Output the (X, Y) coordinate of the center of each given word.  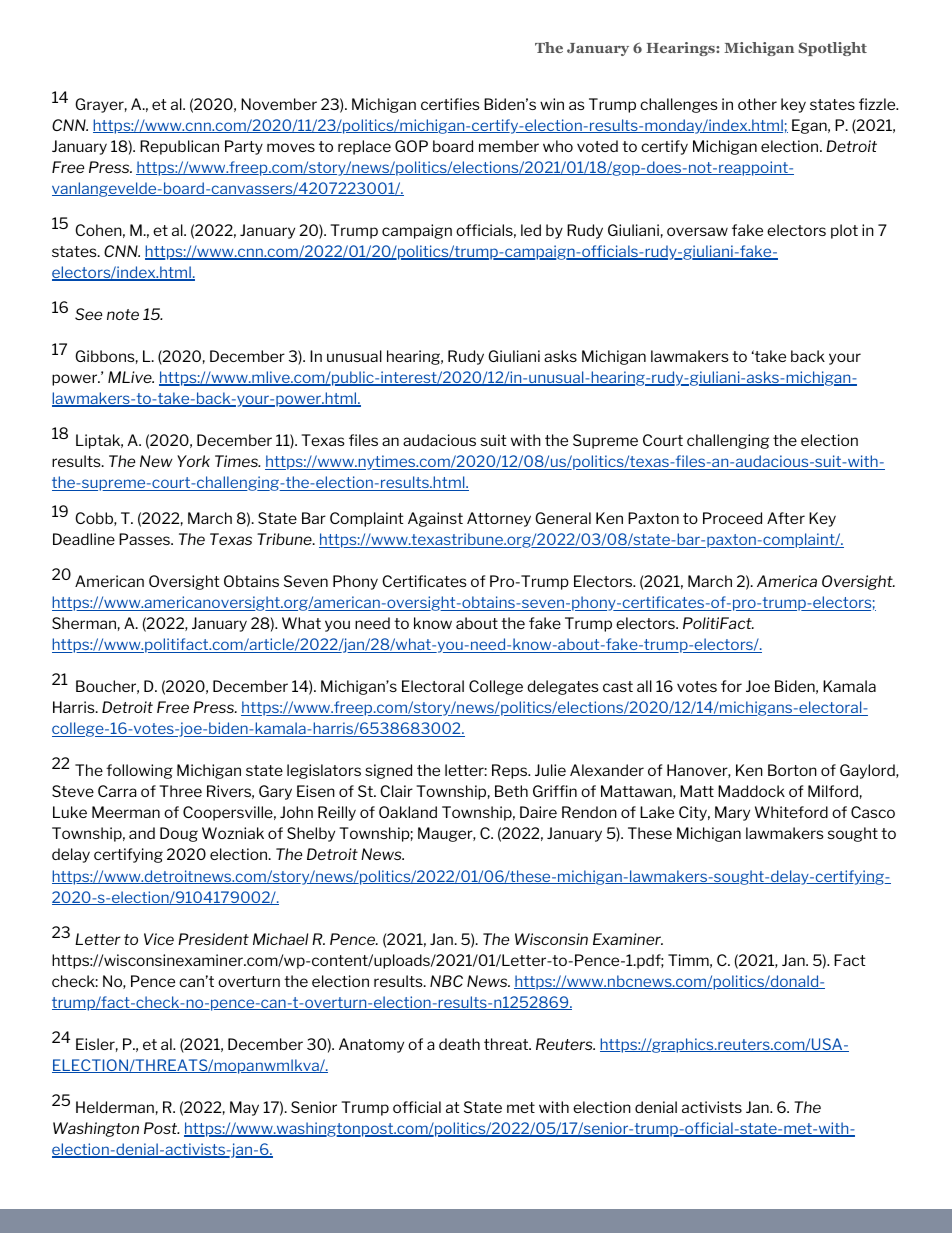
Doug (179, 834)
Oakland (408, 812)
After (786, 518)
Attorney (499, 519)
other (757, 104)
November (279, 104)
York (193, 461)
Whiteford (791, 812)
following (139, 771)
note (123, 314)
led (531, 230)
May (244, 1108)
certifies (450, 104)
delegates (563, 687)
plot (844, 231)
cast (618, 686)
